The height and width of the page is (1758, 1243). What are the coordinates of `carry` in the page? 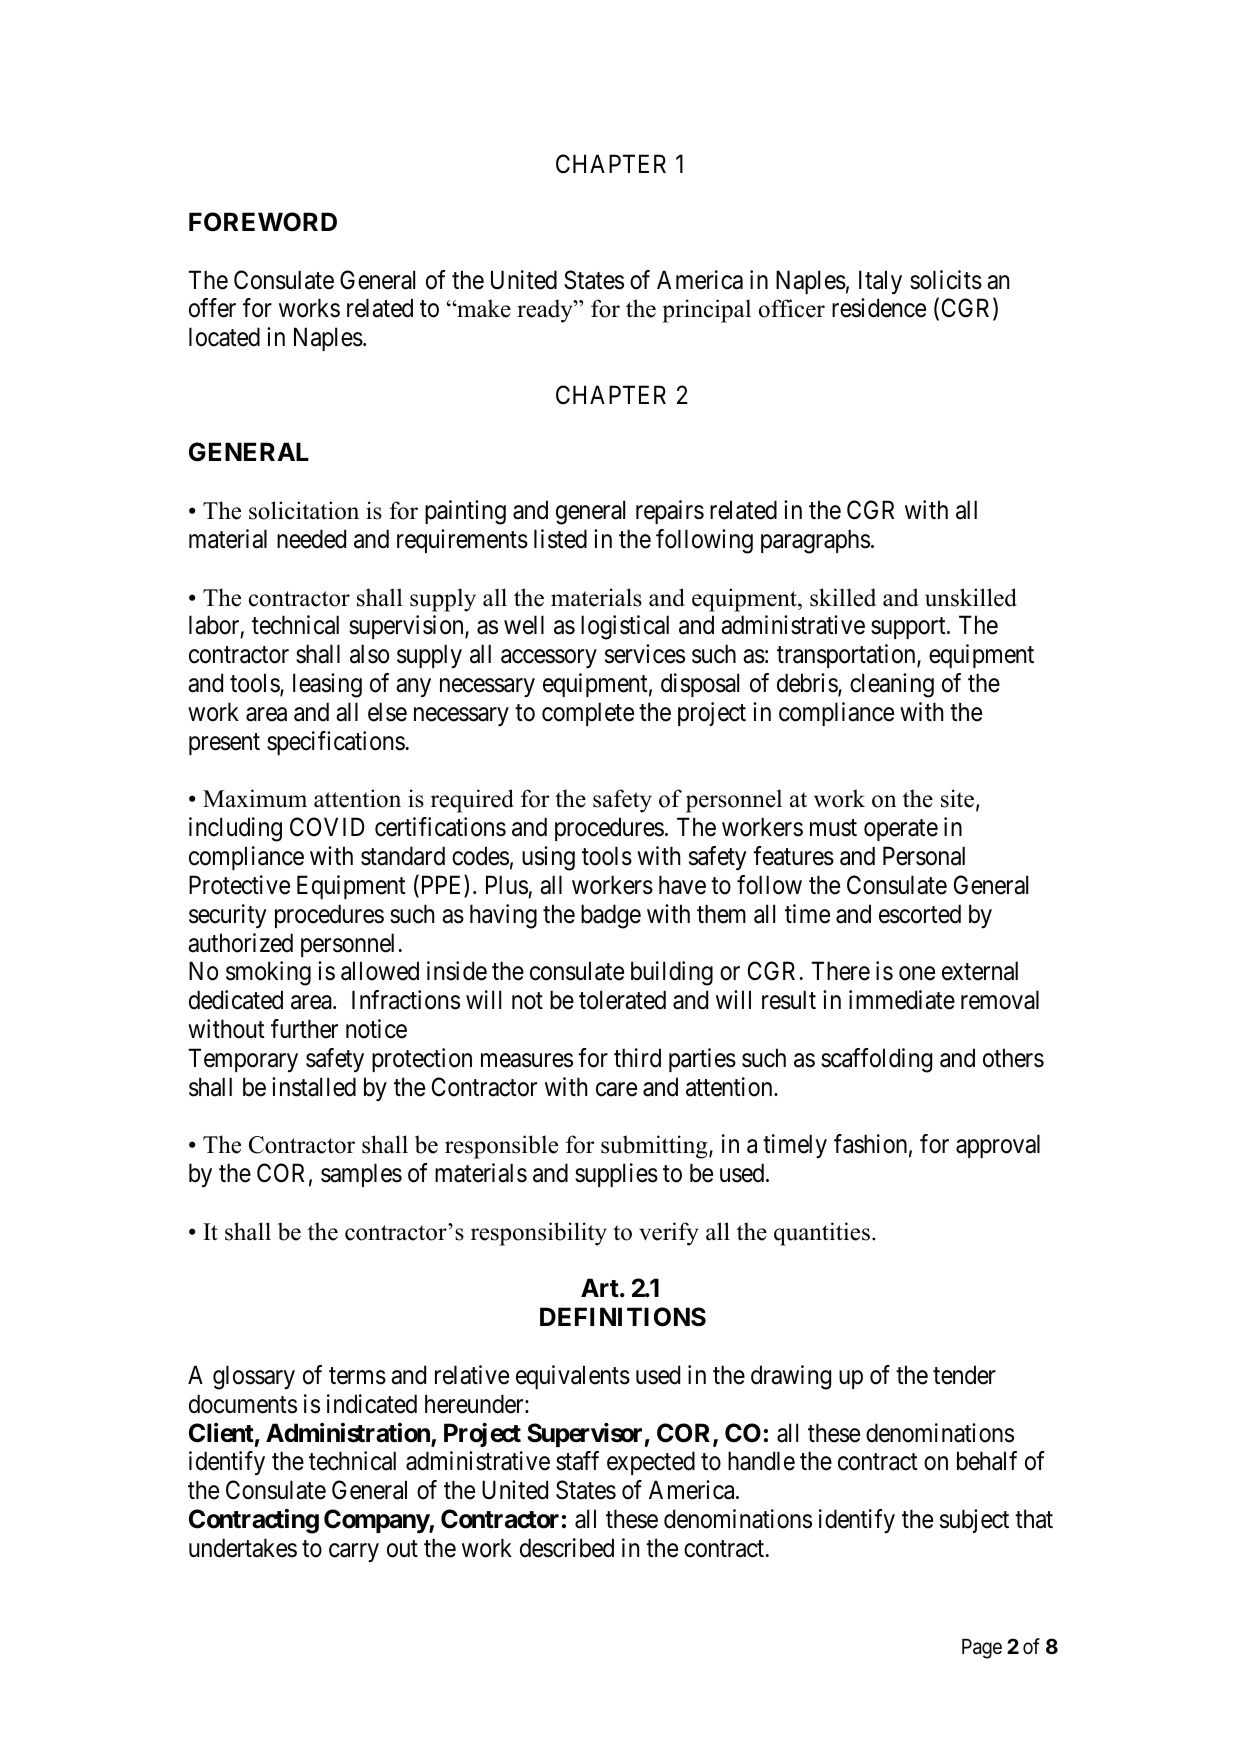 It's located at (354, 1552).
